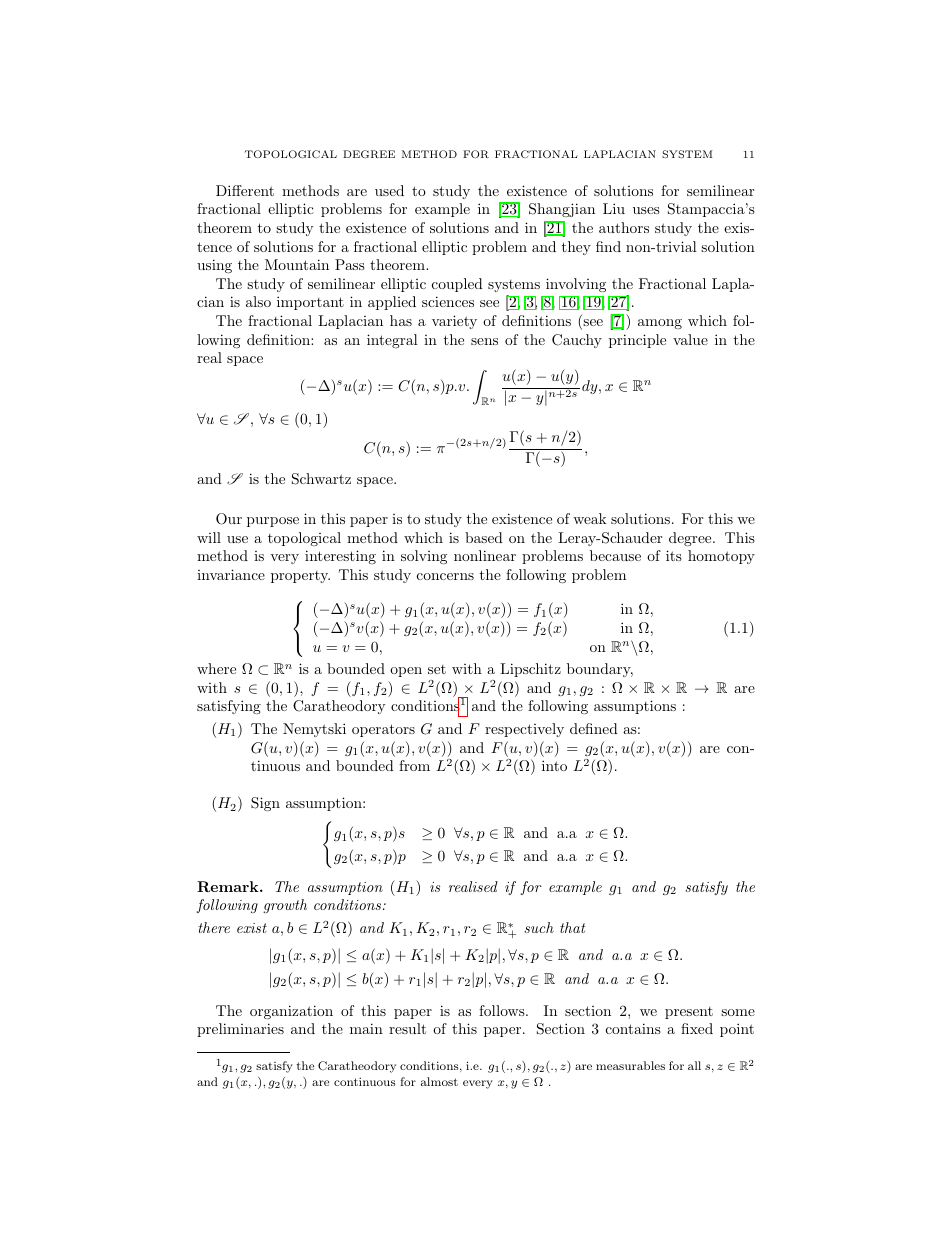  What do you see at coordinates (457, 285) in the screenshot?
I see `coupled` at bounding box center [457, 285].
